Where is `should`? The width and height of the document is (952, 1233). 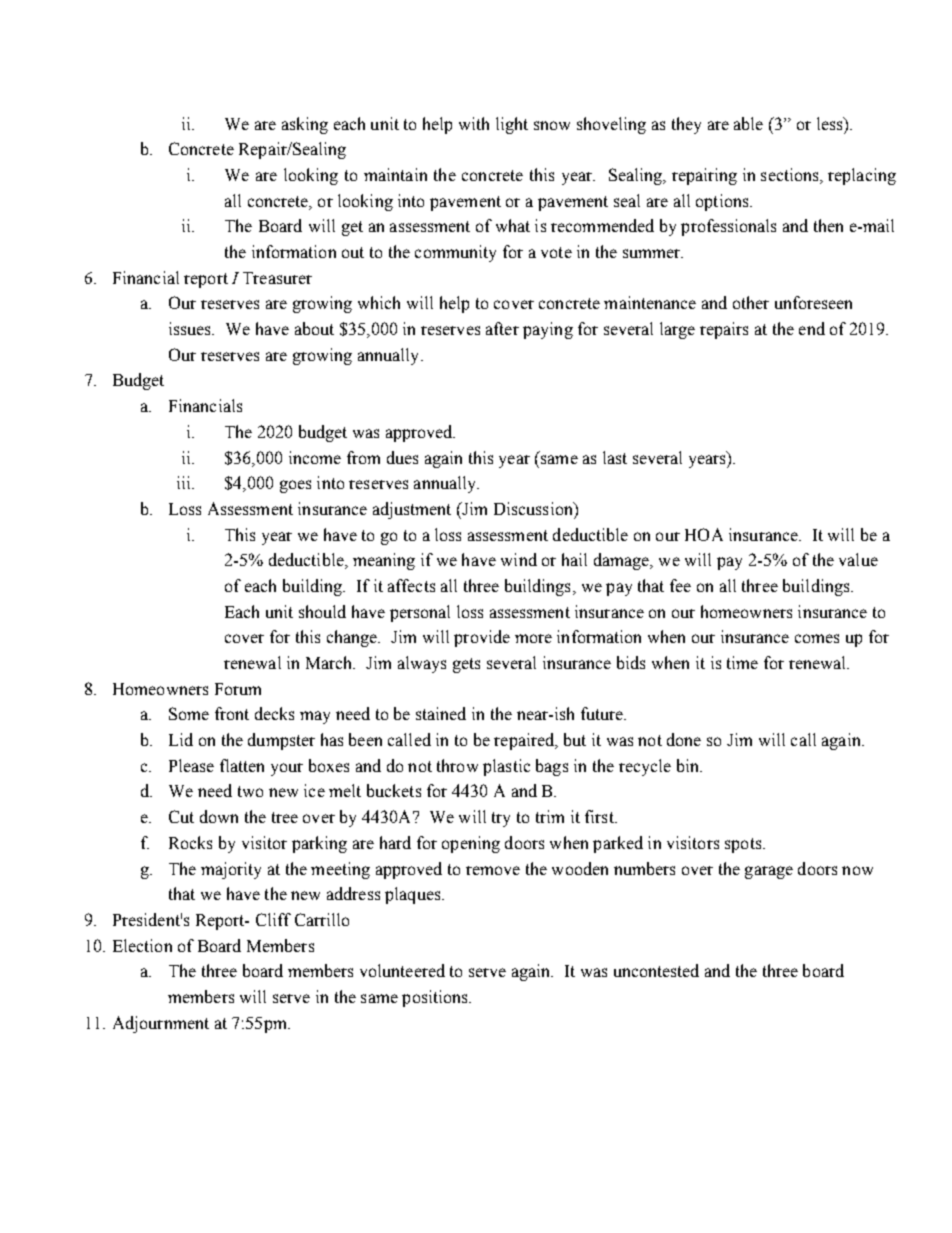 should is located at coordinates (322, 611).
